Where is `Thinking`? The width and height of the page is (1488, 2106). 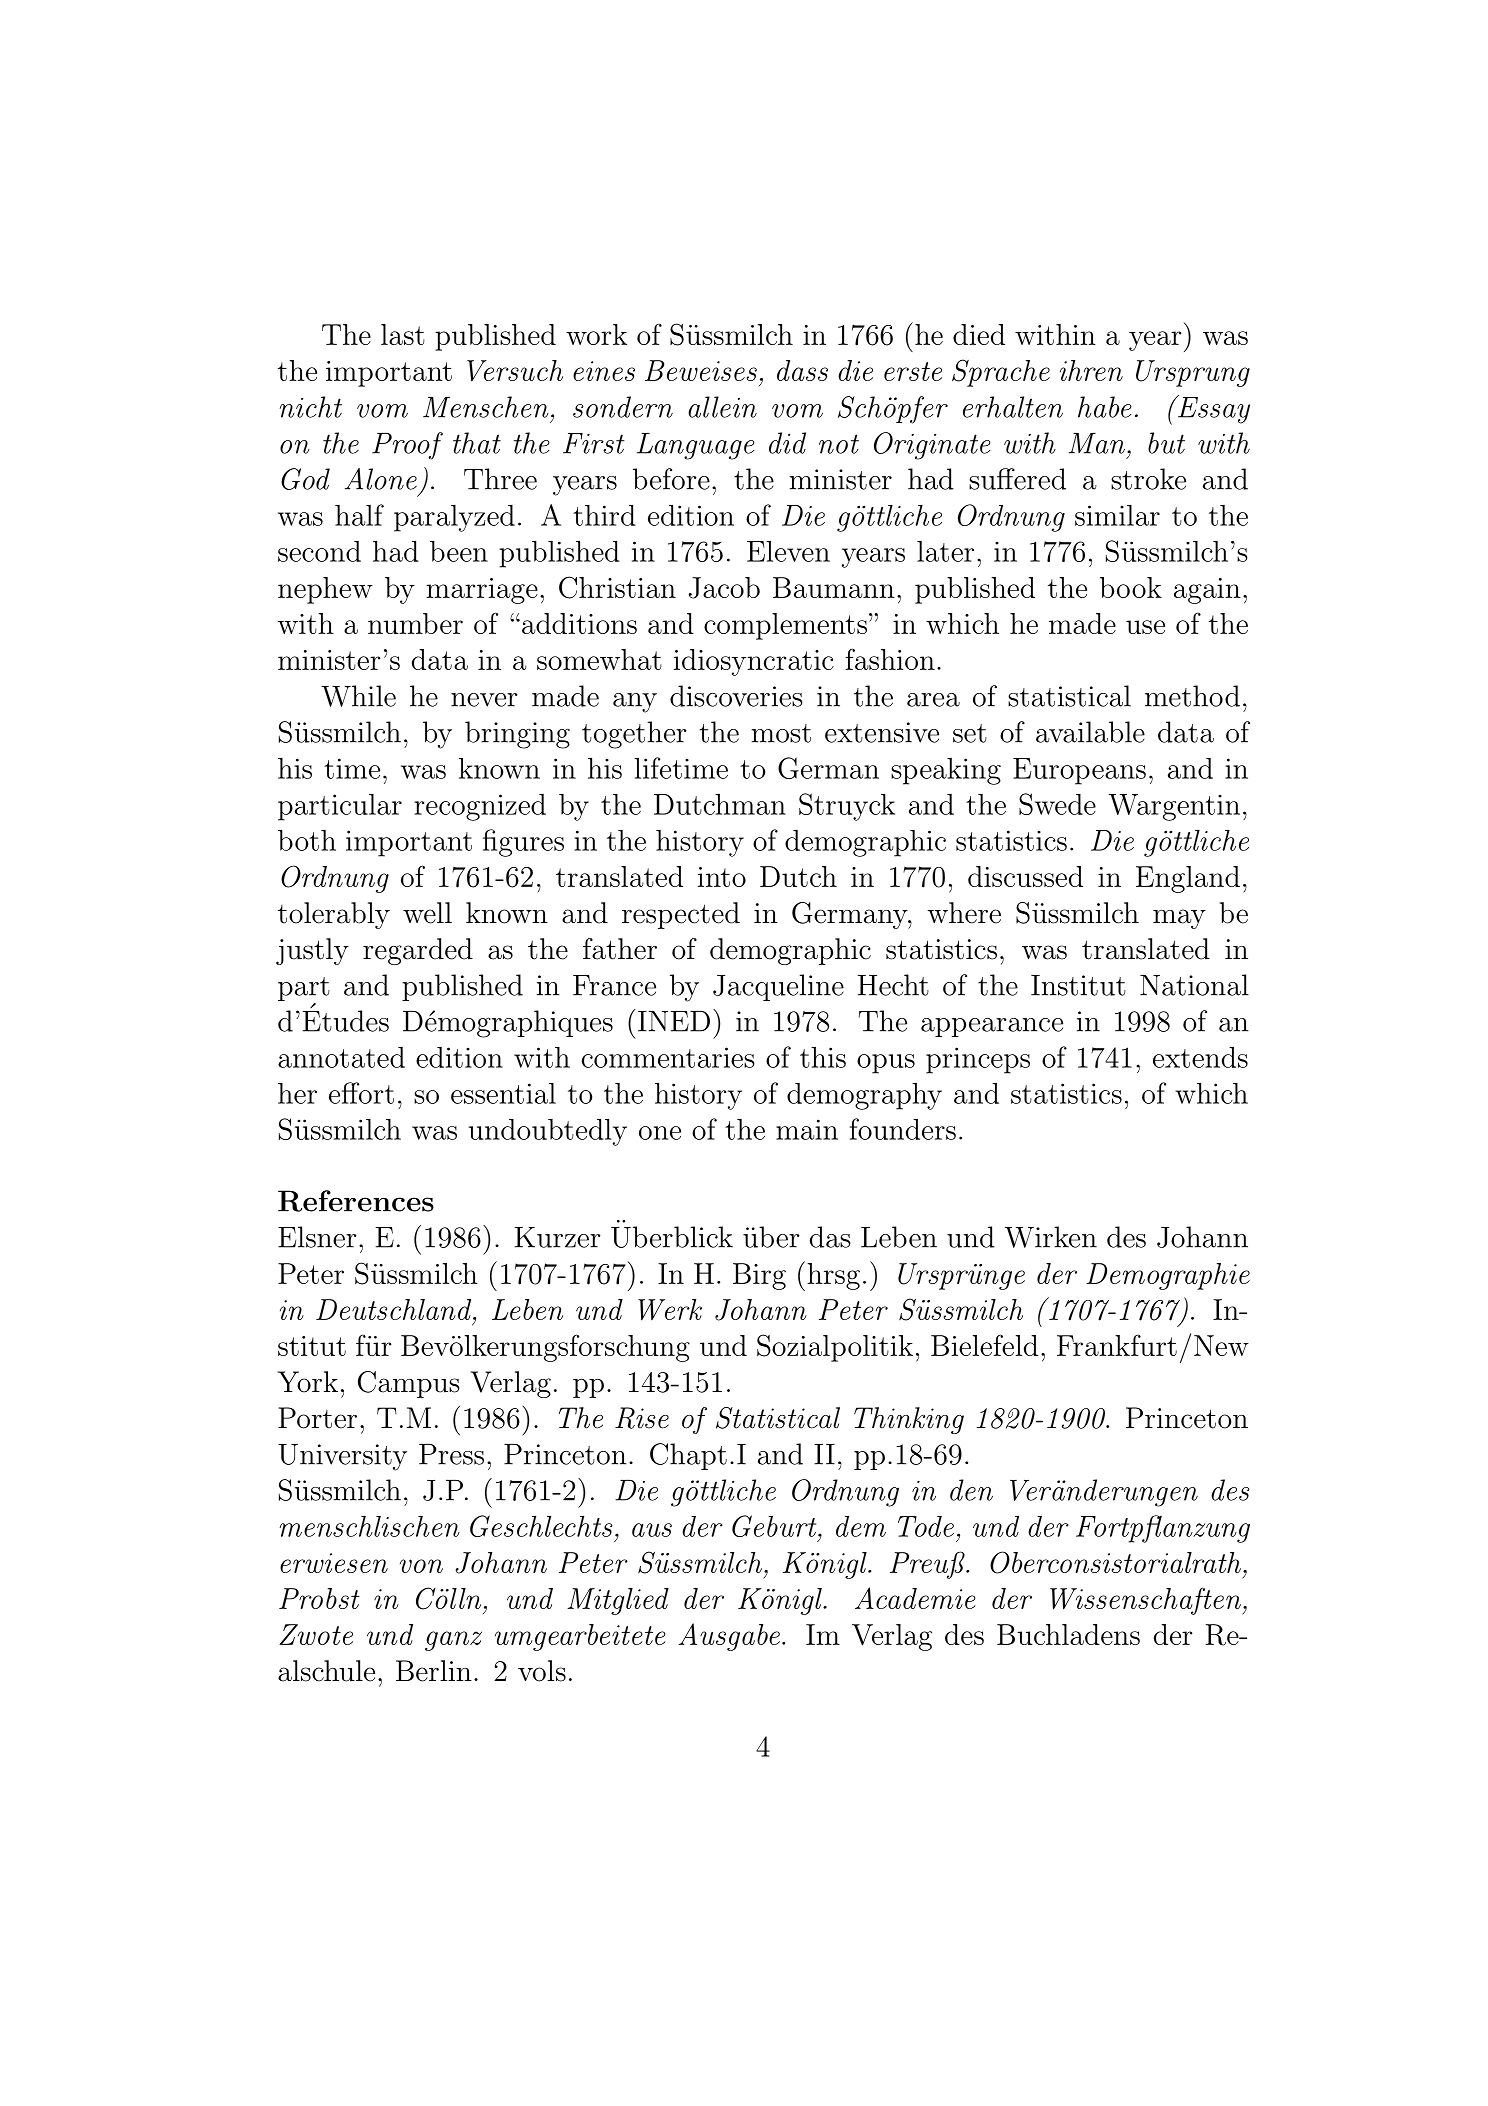
Thinking is located at coordinates (909, 1420).
